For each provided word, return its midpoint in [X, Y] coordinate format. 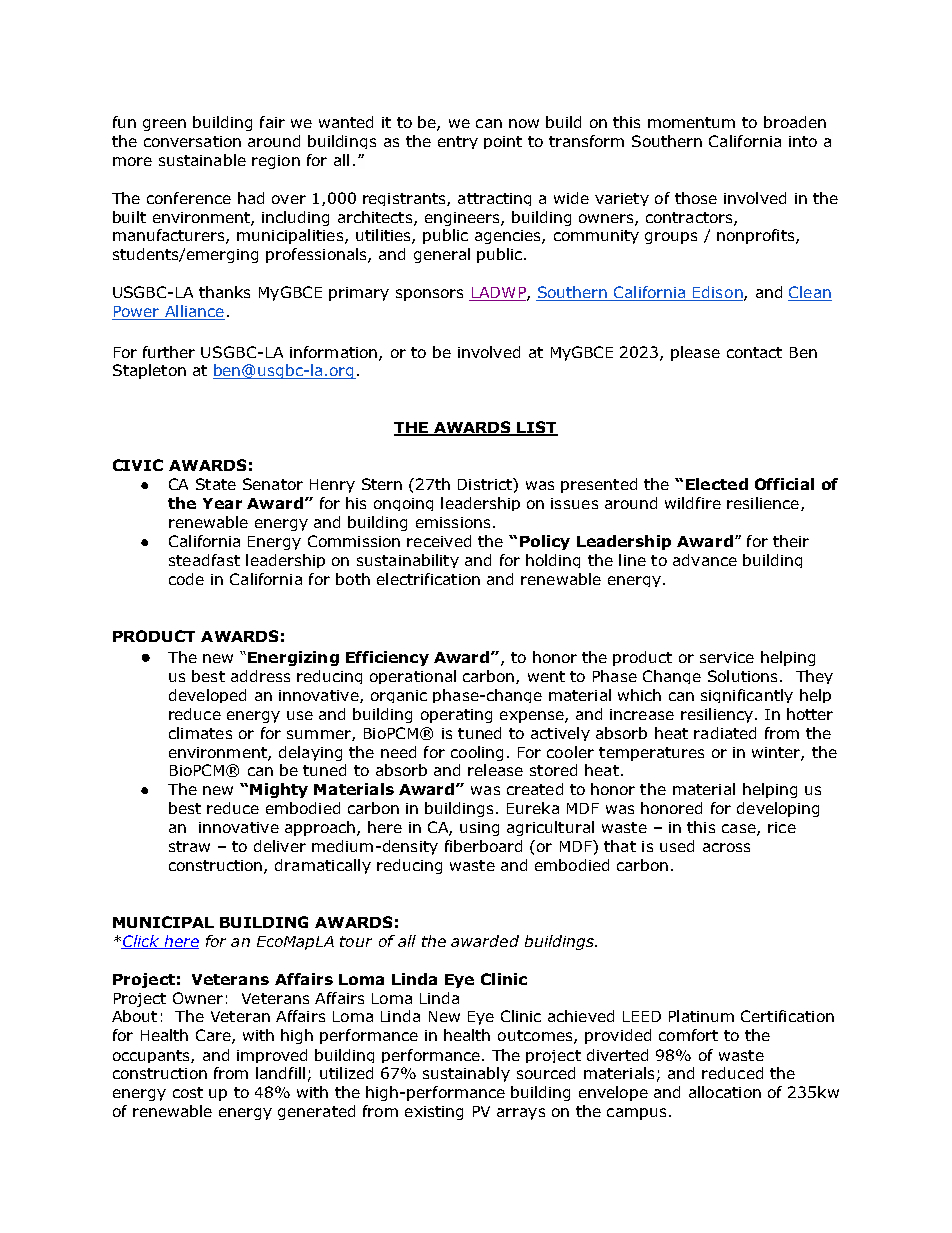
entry [458, 142]
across [726, 847]
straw [189, 846]
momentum [691, 122]
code [186, 579]
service [727, 657]
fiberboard [483, 846]
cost [188, 1092]
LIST [537, 428]
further [169, 352]
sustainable [202, 160]
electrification [428, 579]
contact [754, 352]
